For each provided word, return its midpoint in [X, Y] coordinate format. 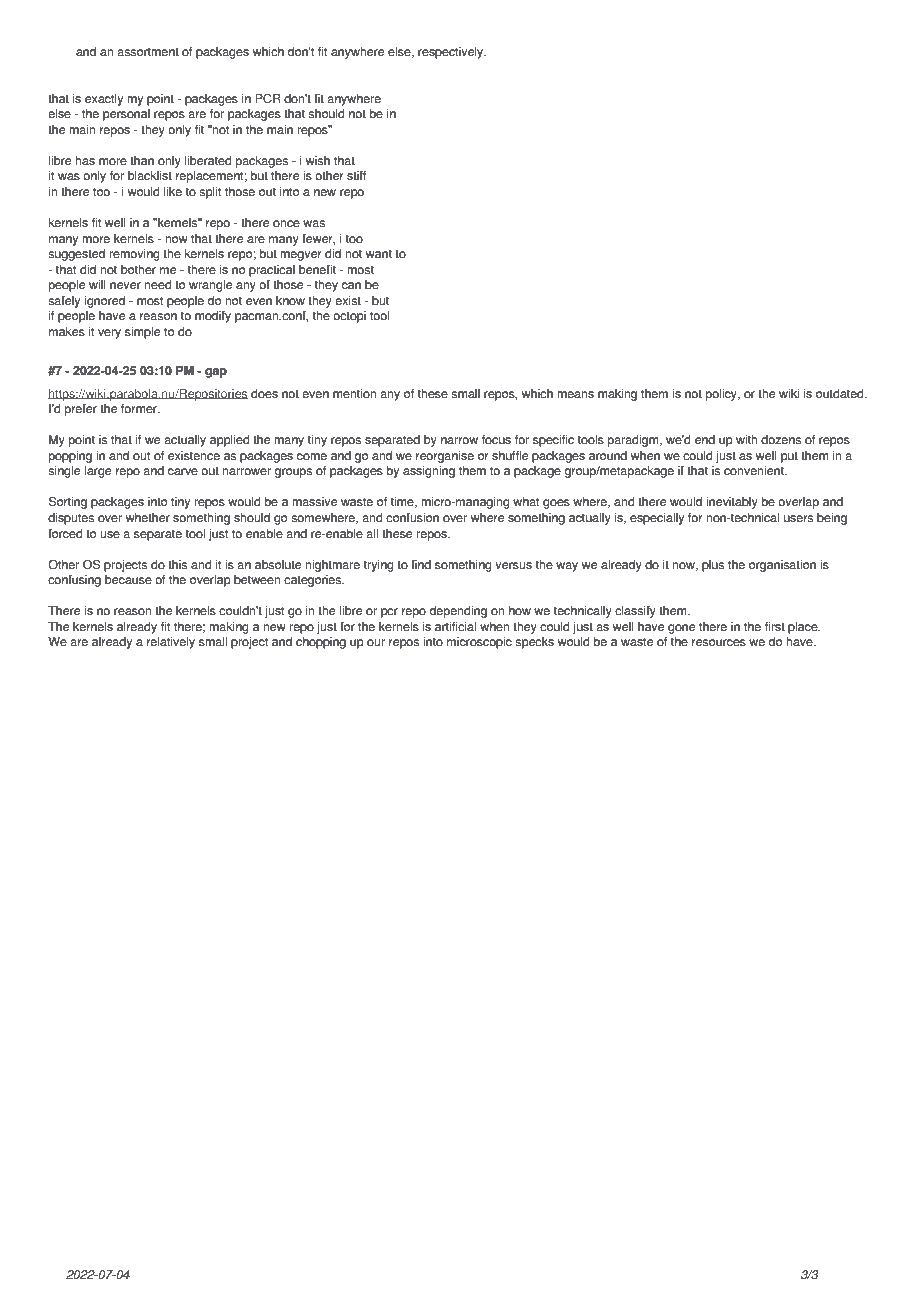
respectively [452, 53]
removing [134, 255]
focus [496, 440]
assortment [148, 52]
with [746, 440]
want [379, 254]
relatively [171, 643]
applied [230, 441]
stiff [357, 176]
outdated [841, 394]
